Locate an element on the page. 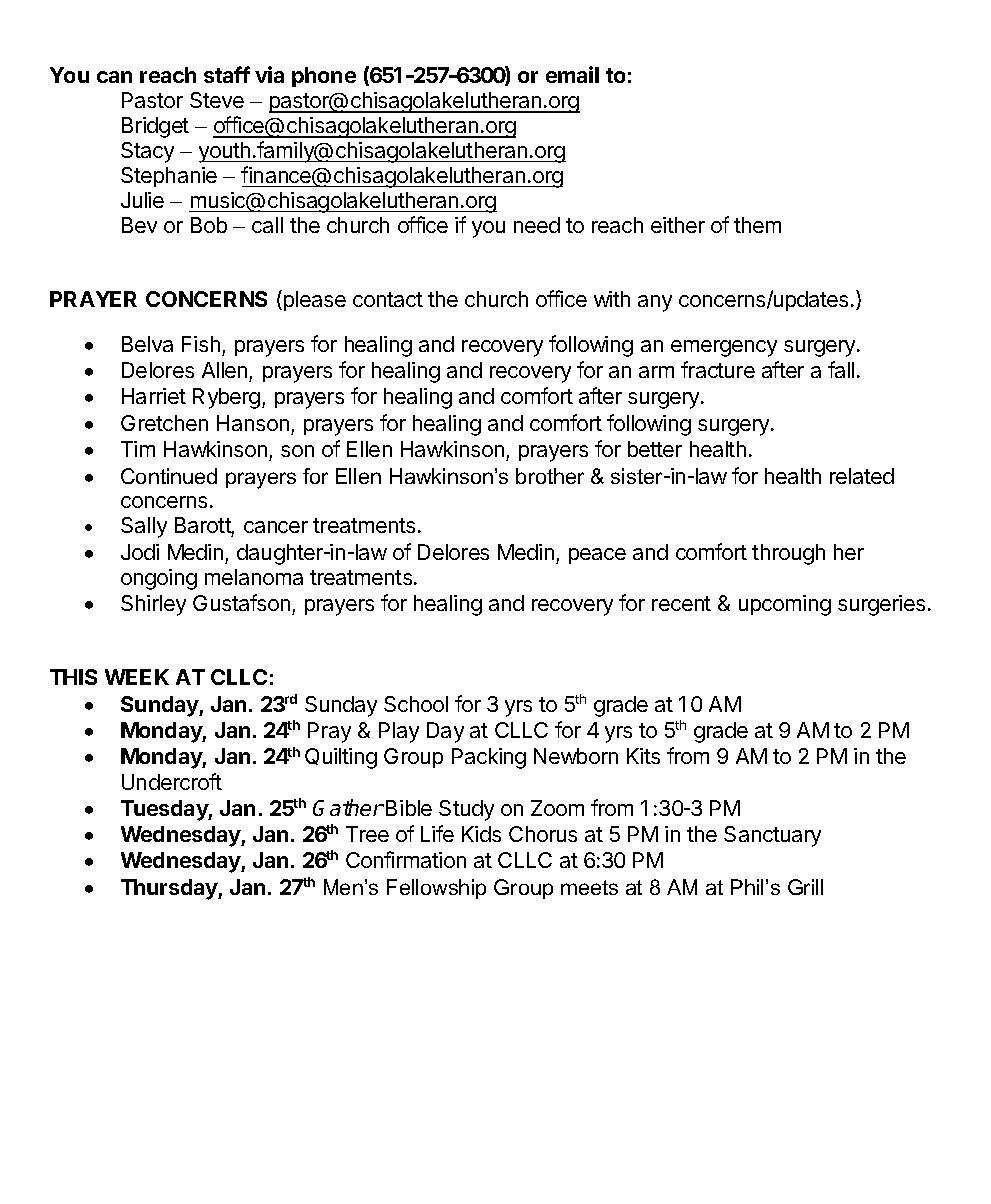 The width and height of the document is (991, 1204). WEEK is located at coordinates (137, 677).
